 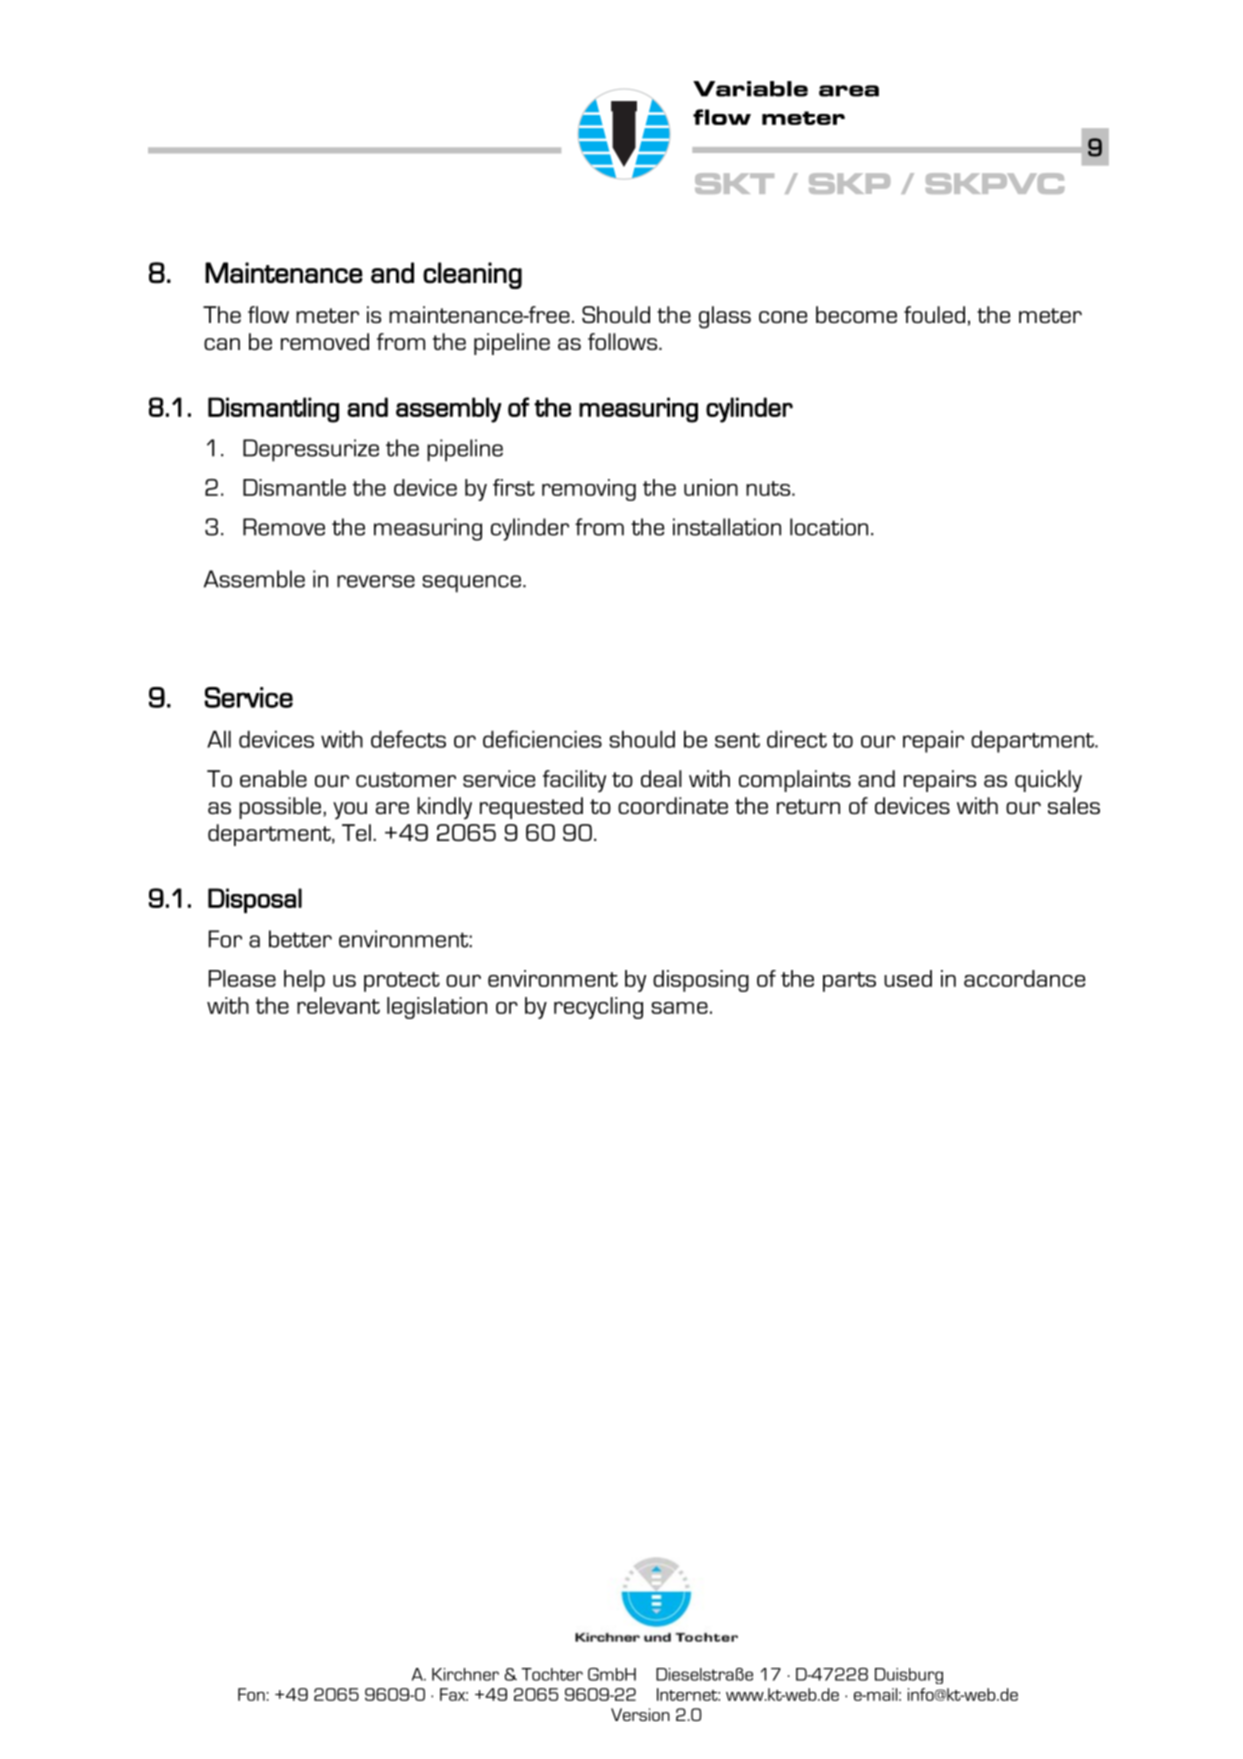 I want to click on area, so click(x=849, y=91).
